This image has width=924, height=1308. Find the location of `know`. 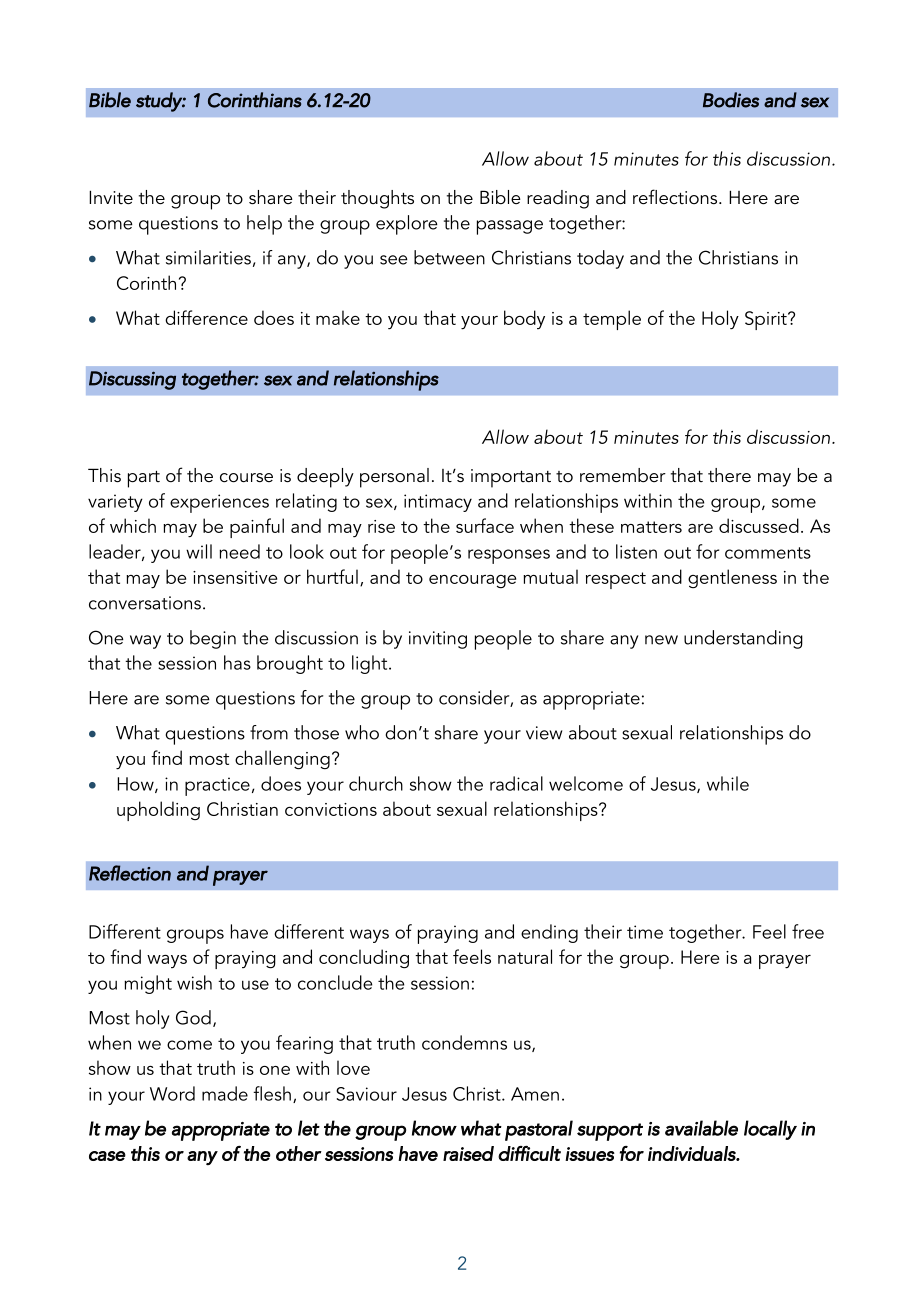

know is located at coordinates (434, 1128).
